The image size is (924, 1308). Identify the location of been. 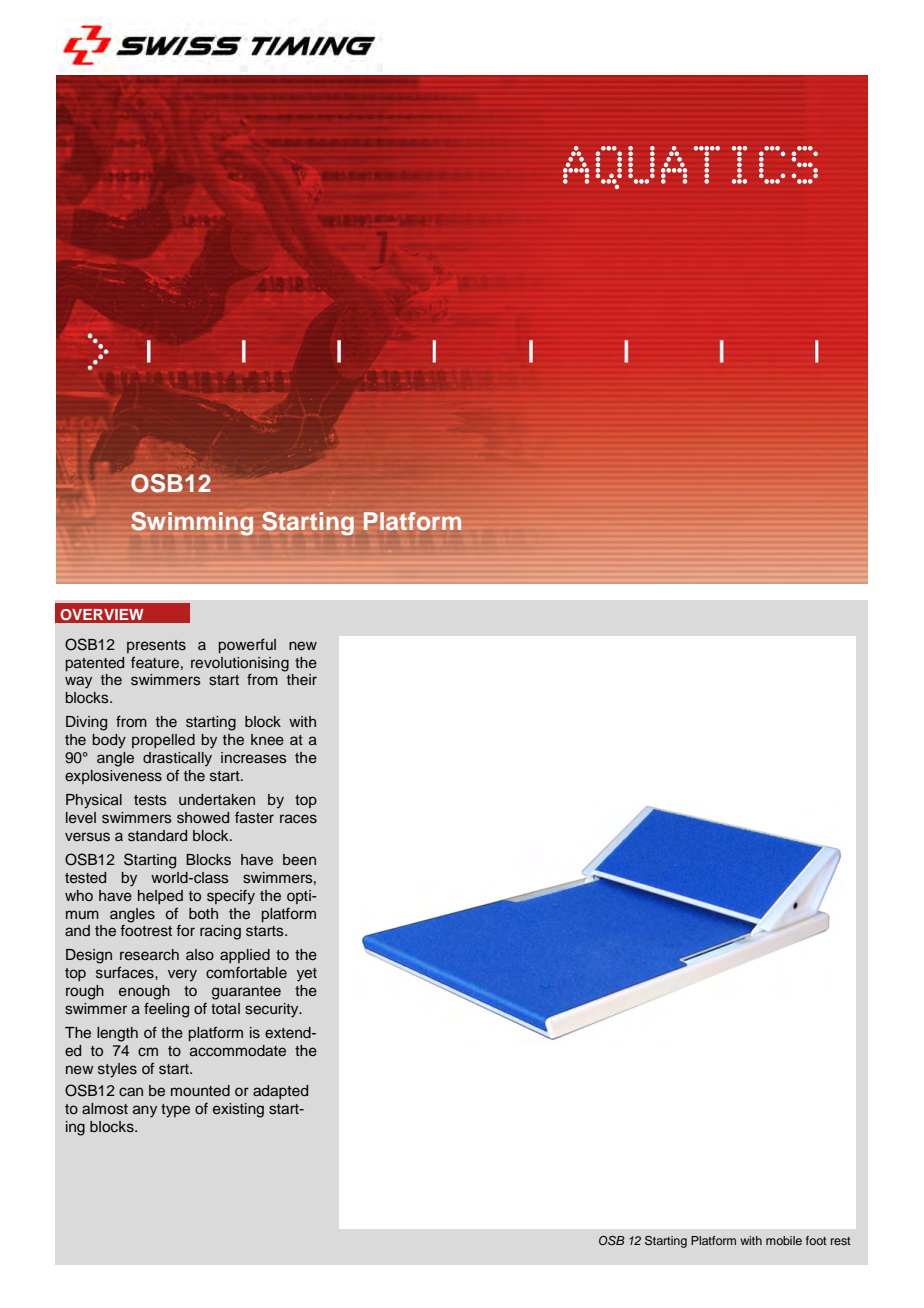
(299, 859).
